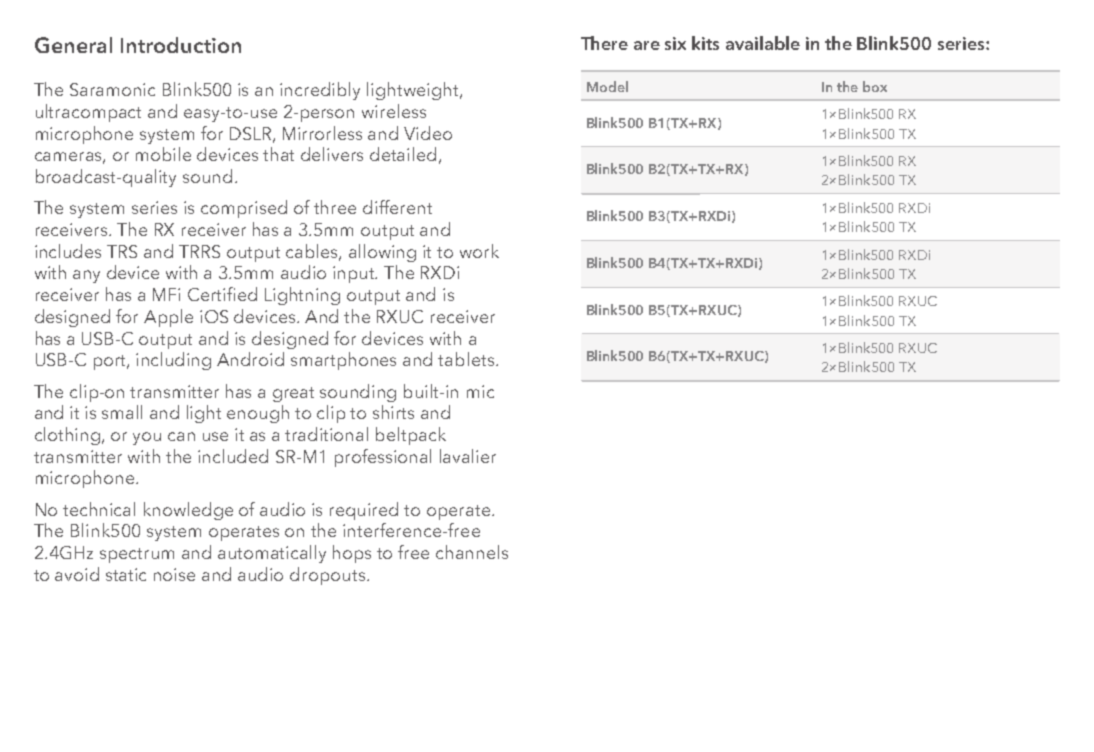 This screenshot has width=1094, height=752. What do you see at coordinates (137, 555) in the screenshot?
I see `spectrum` at bounding box center [137, 555].
